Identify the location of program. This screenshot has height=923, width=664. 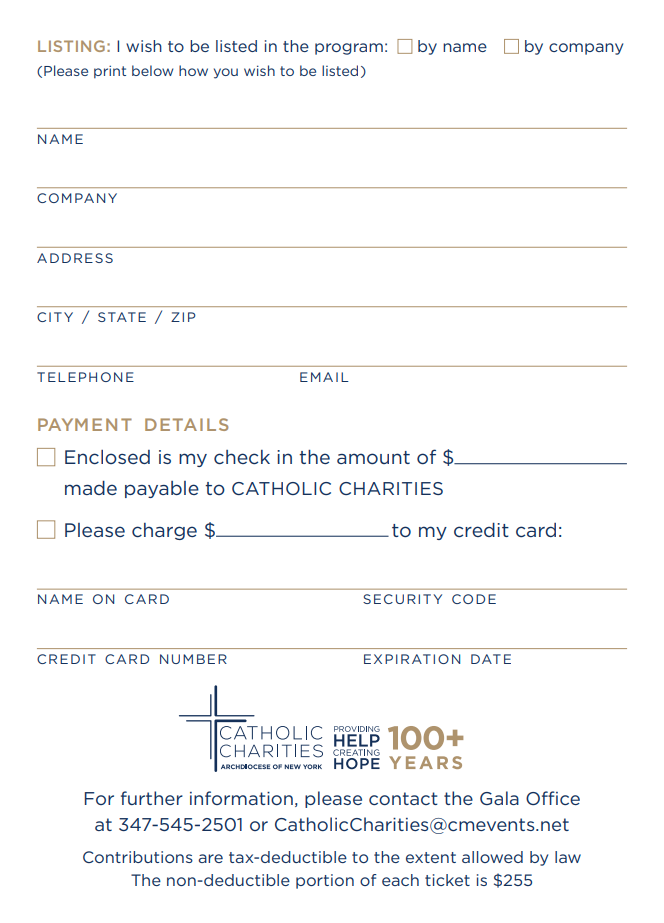
(349, 49).
